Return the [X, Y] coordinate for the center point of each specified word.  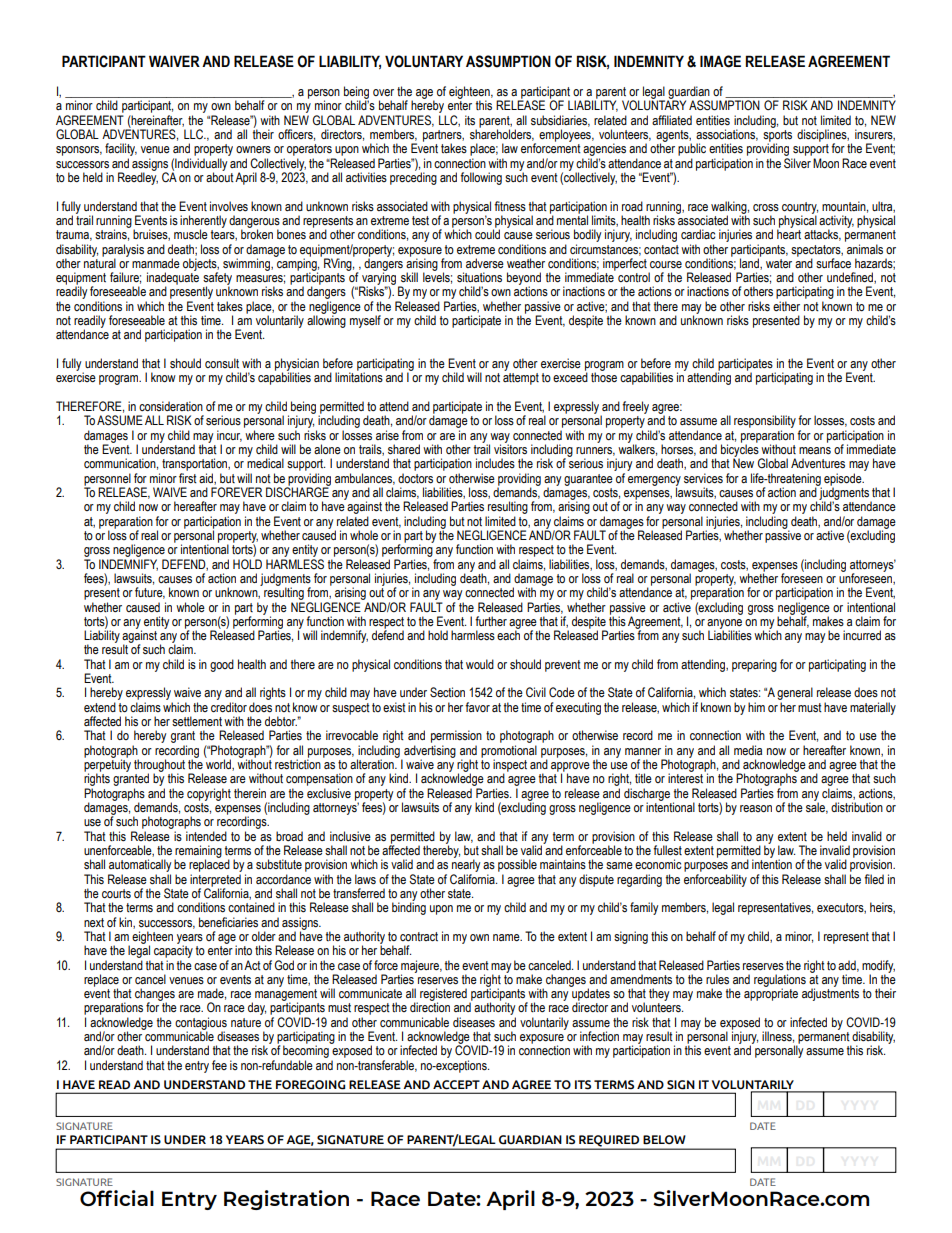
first [188, 478]
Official [117, 1198]
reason [756, 808]
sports [777, 135]
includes [495, 463]
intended [206, 836]
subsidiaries [560, 121]
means [815, 451]
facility [121, 151]
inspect [510, 766]
